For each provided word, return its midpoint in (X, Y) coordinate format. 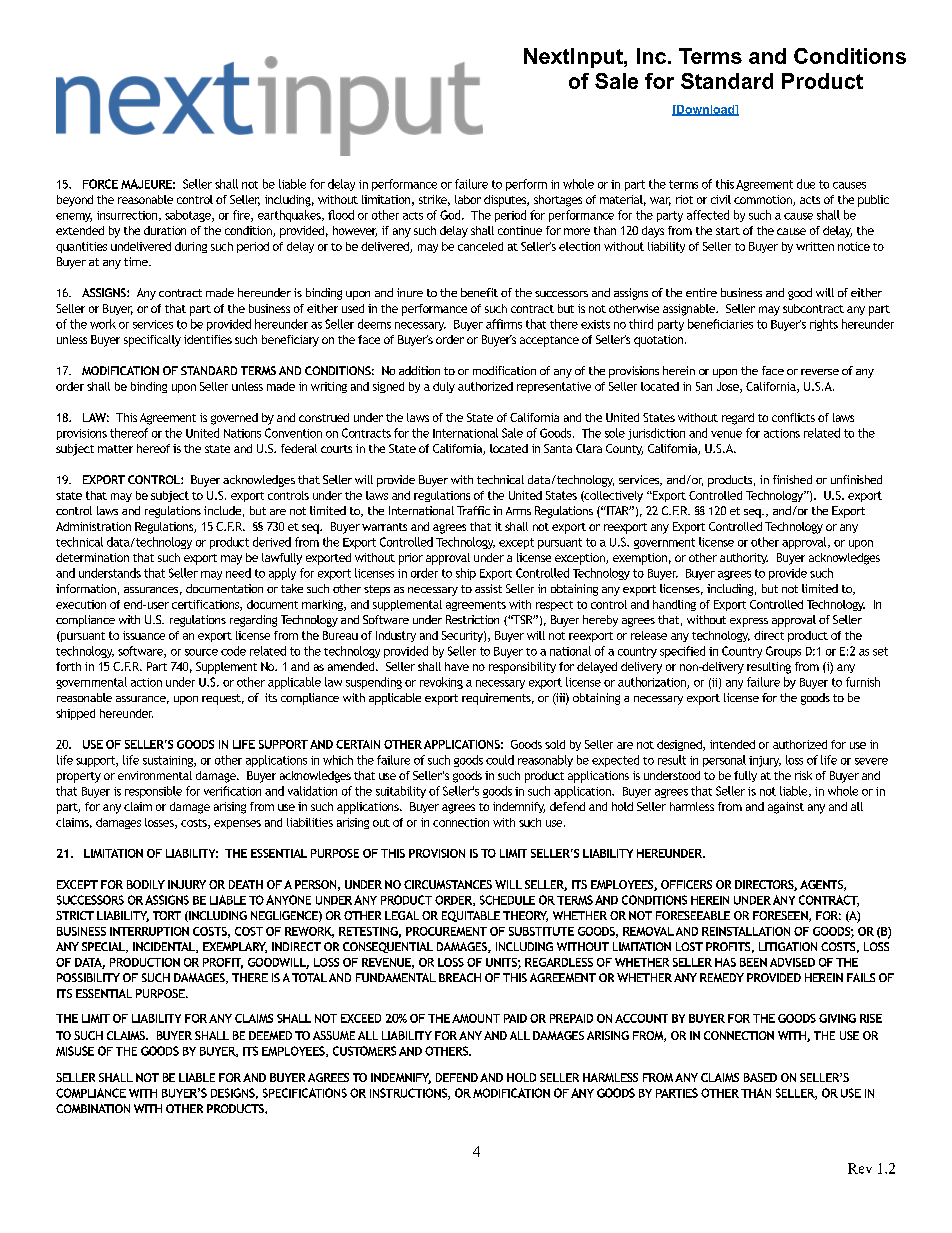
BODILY (146, 884)
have (457, 666)
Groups (783, 652)
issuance (144, 635)
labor (468, 199)
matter (115, 449)
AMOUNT (476, 1018)
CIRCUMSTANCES (448, 884)
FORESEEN (781, 916)
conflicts (793, 417)
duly (444, 387)
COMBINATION (93, 1108)
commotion (764, 200)
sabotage (189, 216)
